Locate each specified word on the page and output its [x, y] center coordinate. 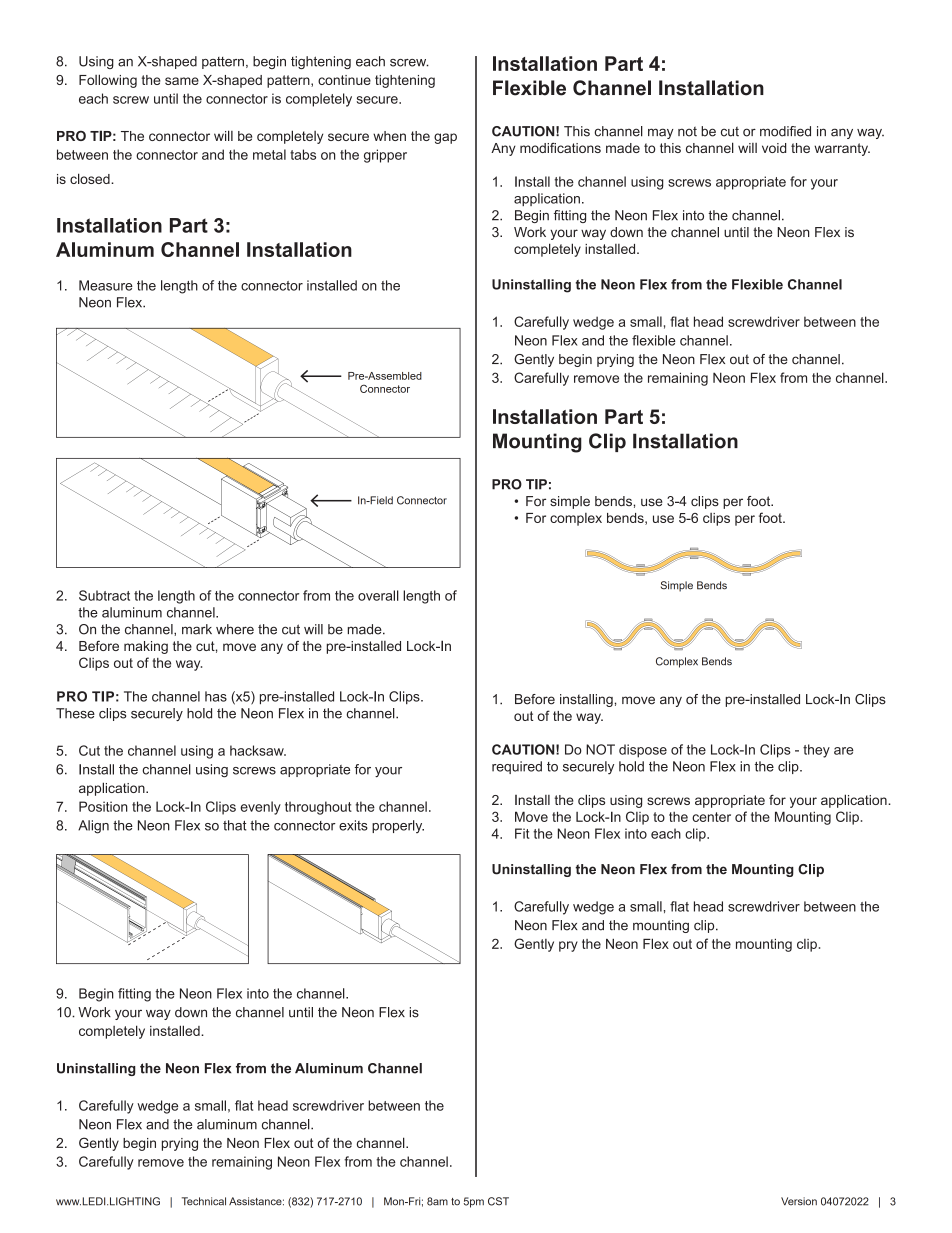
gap [445, 138]
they [816, 751]
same [182, 81]
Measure [106, 285]
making [146, 647]
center [711, 817]
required [517, 767]
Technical [204, 1201]
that [234, 825]
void [774, 148]
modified [785, 131]
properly [398, 826]
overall [378, 595]
